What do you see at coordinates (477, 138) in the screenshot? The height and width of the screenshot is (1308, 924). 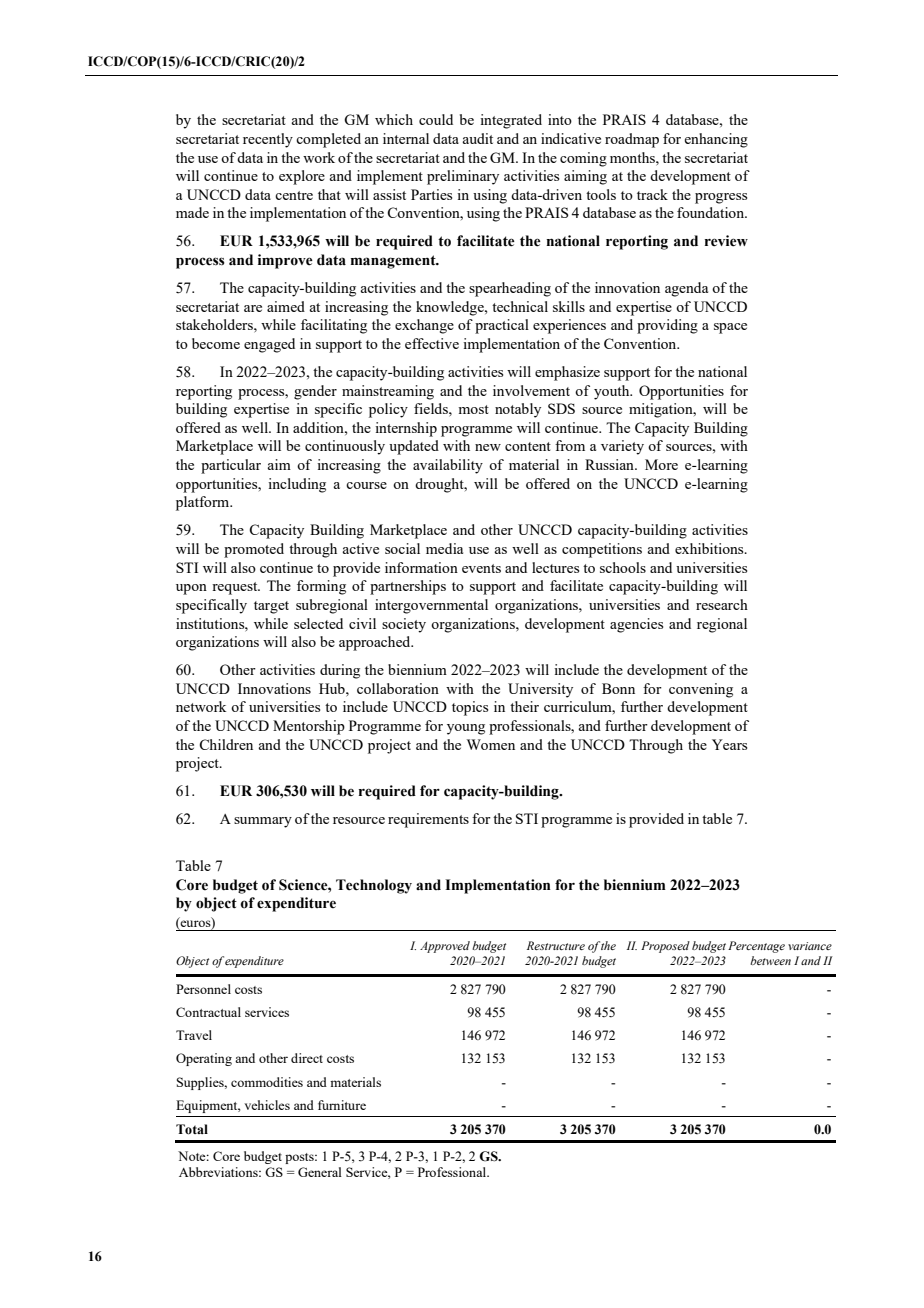 I see `audit` at bounding box center [477, 138].
